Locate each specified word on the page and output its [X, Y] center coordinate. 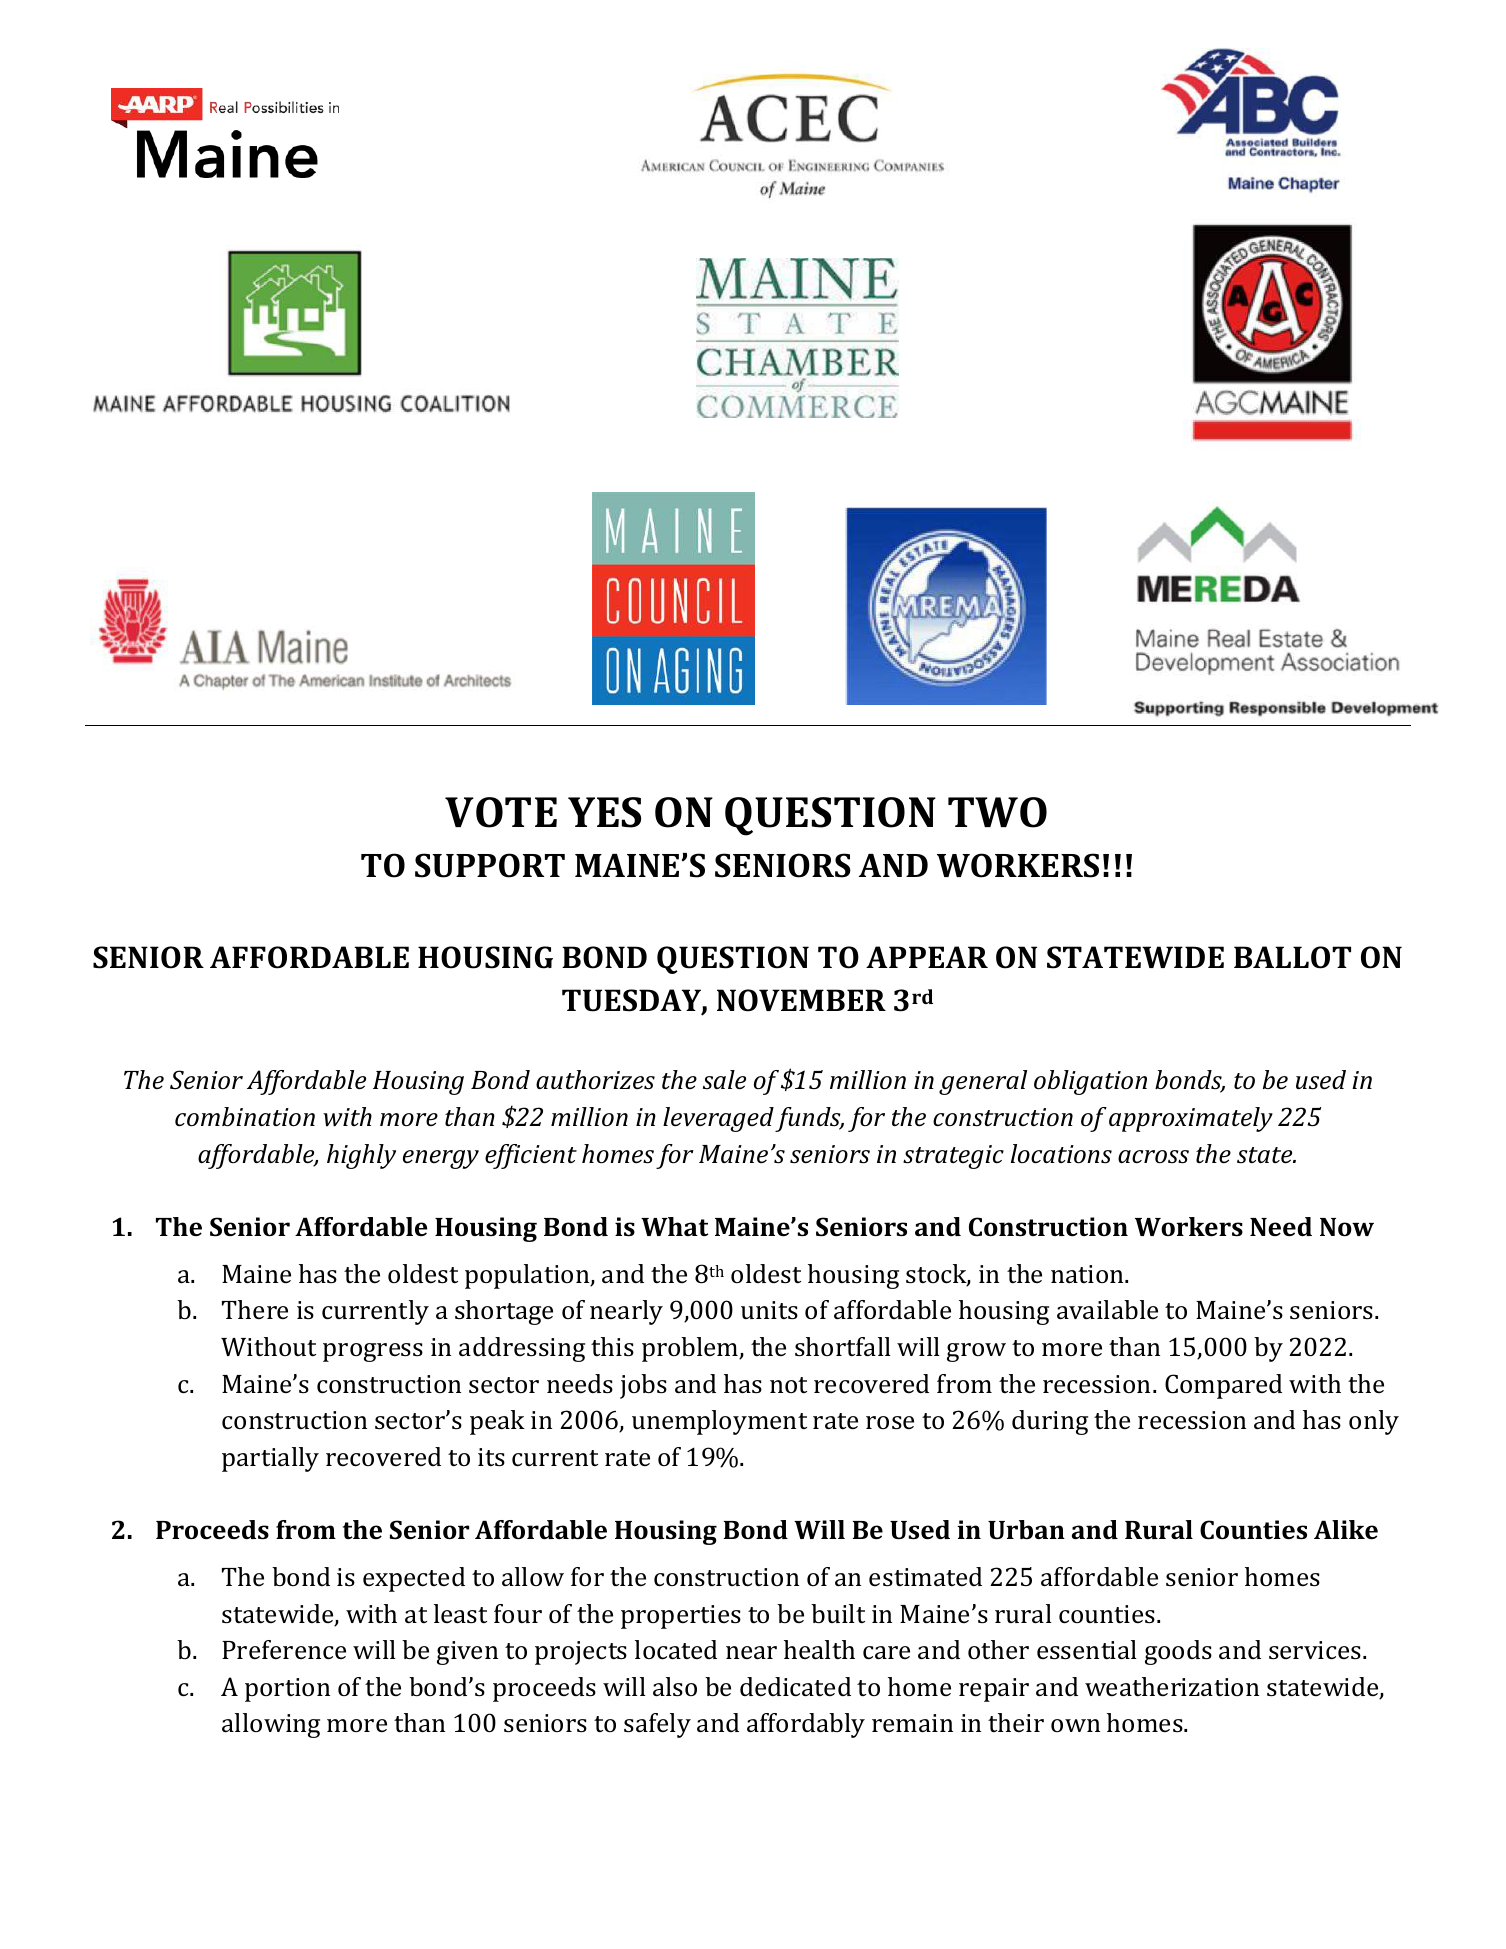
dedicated [795, 1687]
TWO [997, 812]
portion [287, 1690]
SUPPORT [490, 865]
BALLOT [1292, 957]
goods [1178, 1652]
